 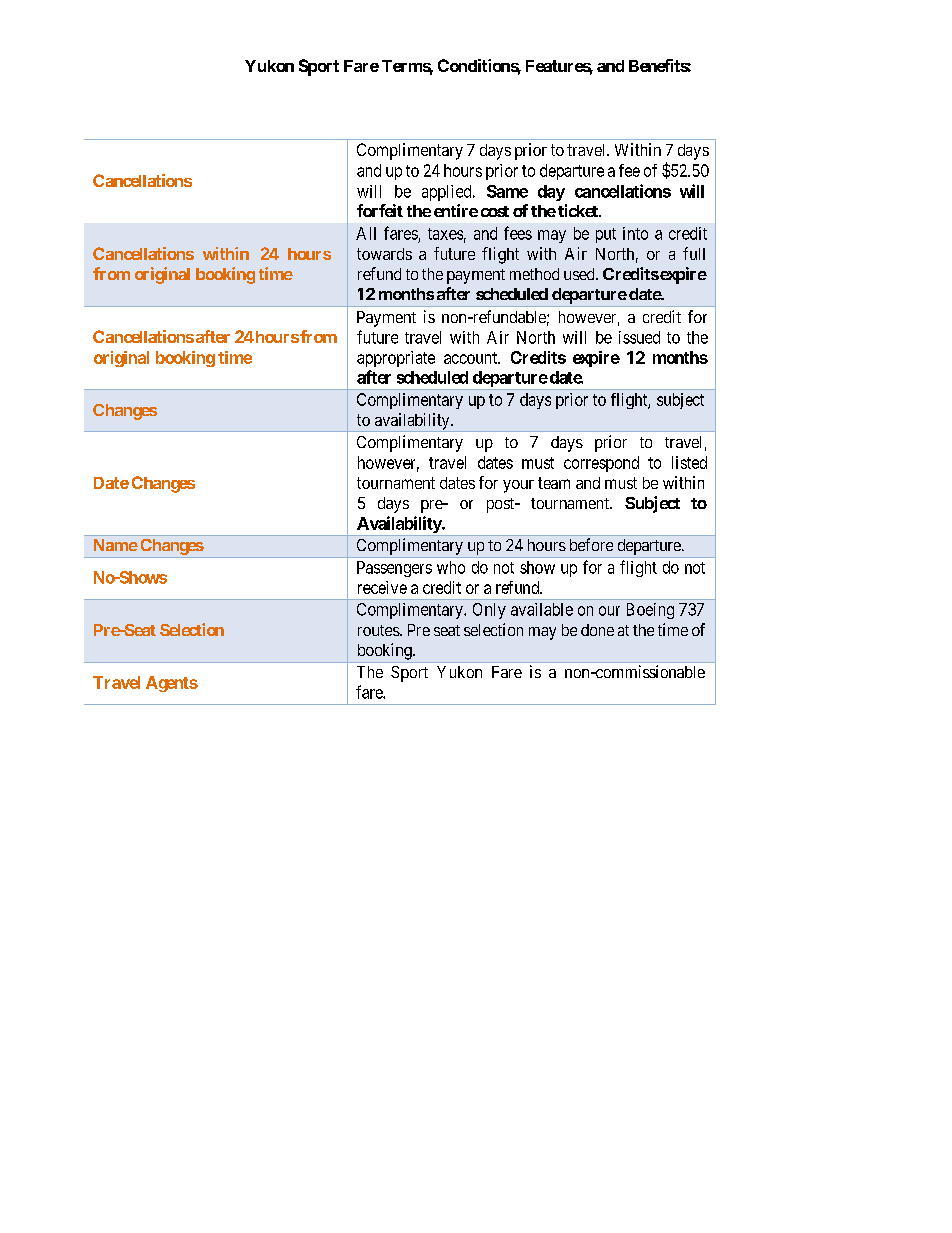 I want to click on appropriate, so click(x=396, y=359).
